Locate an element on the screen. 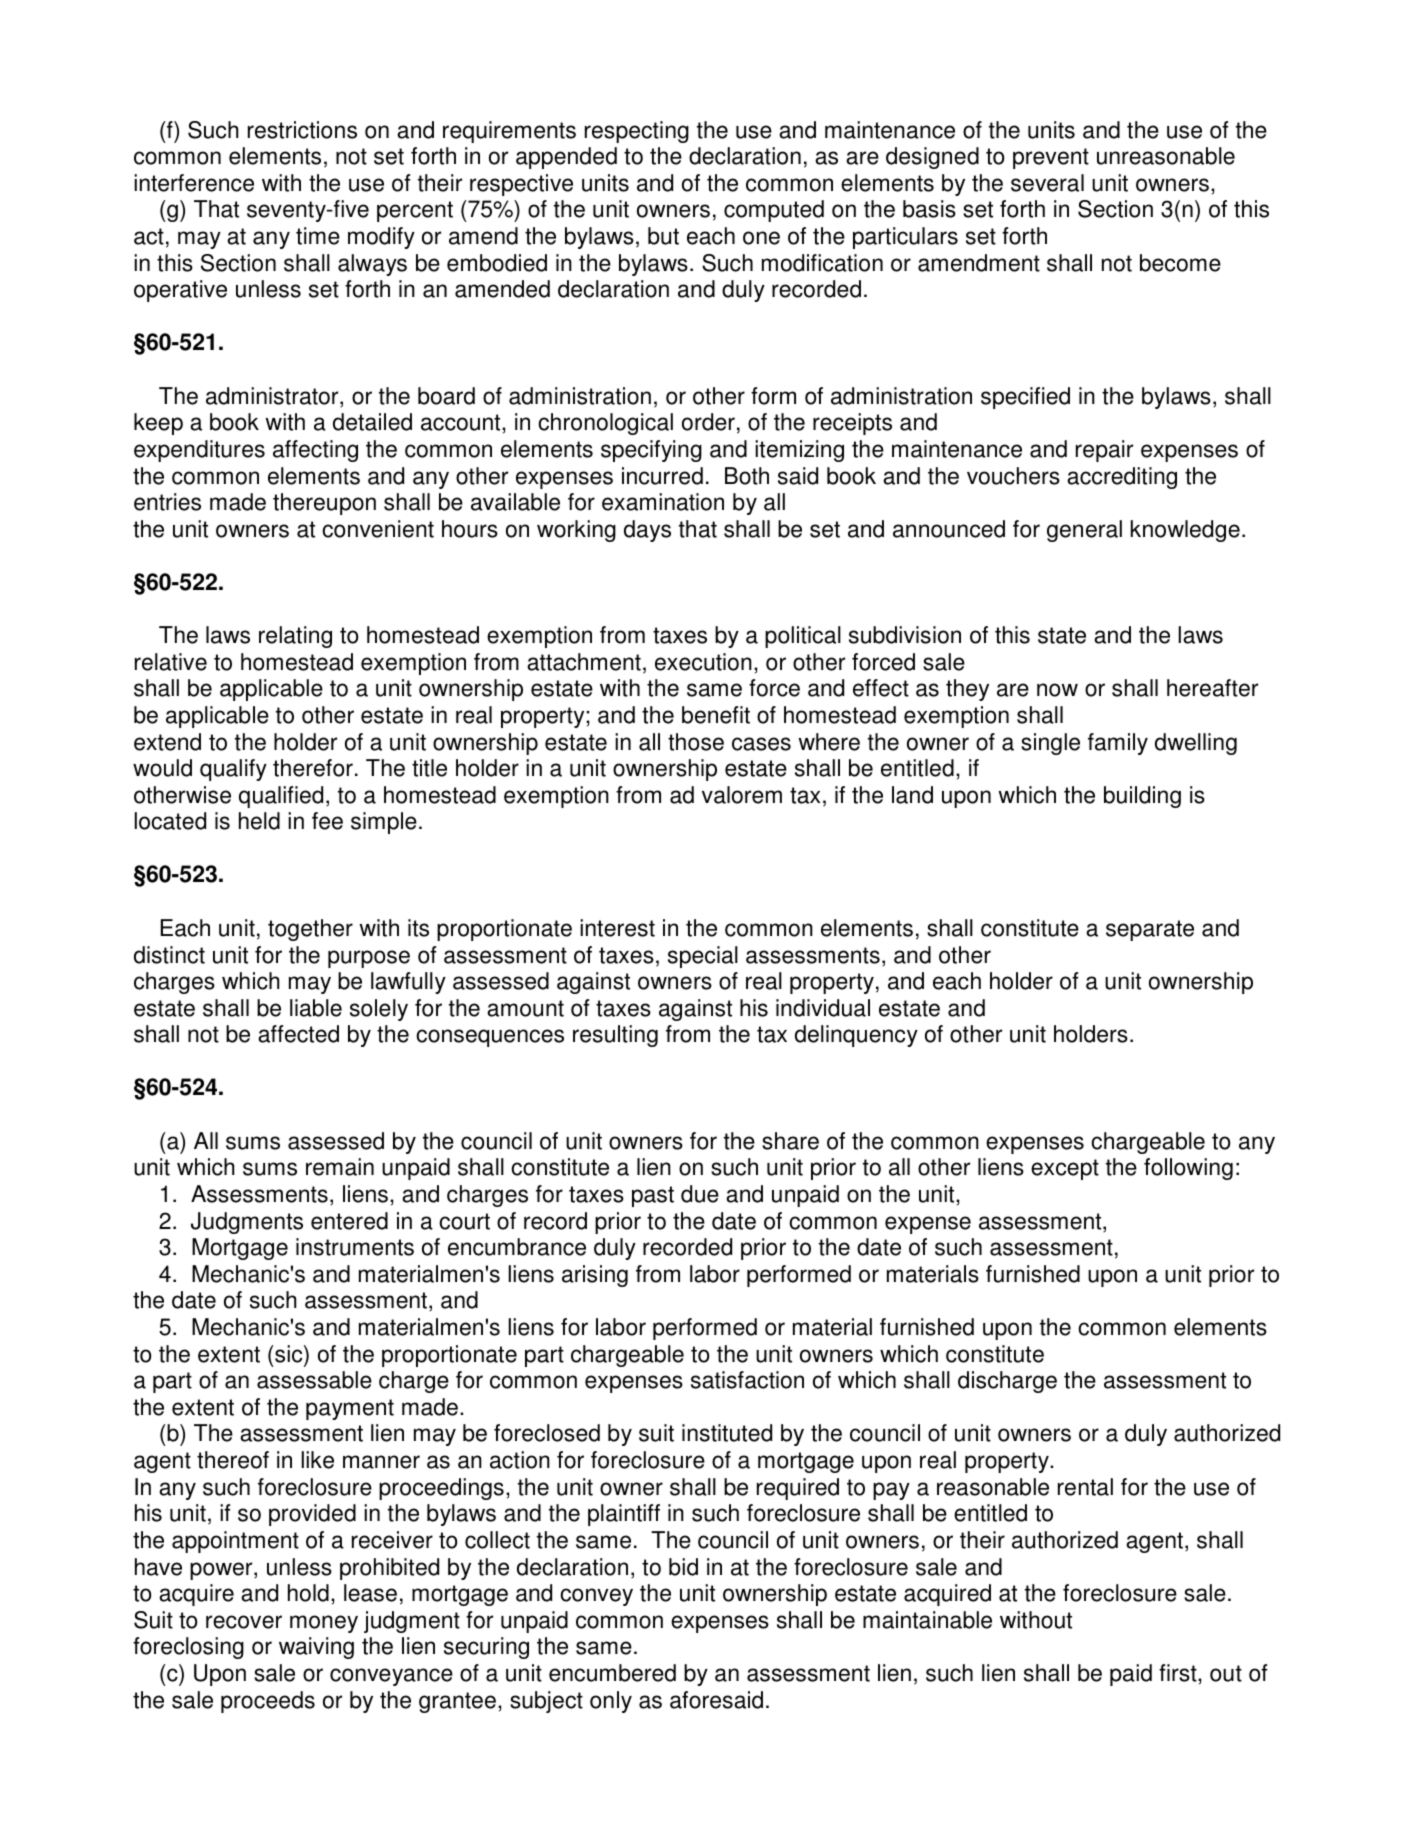 The width and height of the screenshot is (1416, 1833). waiving is located at coordinates (316, 1648).
